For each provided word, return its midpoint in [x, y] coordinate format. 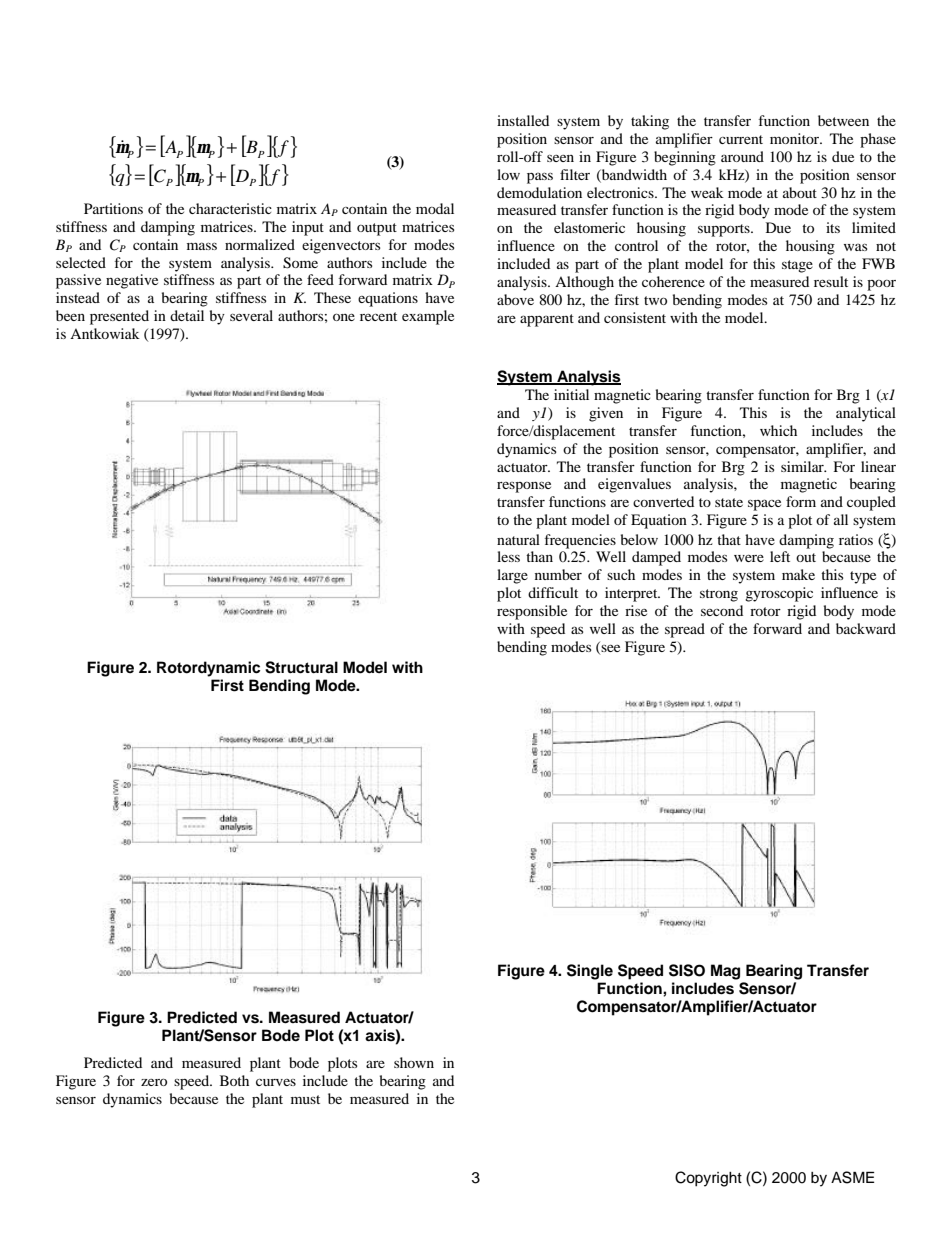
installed [523, 120]
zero [154, 1082]
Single [590, 972]
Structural [301, 667]
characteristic [230, 208]
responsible [532, 612]
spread [685, 630]
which [778, 430]
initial [571, 394]
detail [187, 315]
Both [234, 1080]
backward [866, 628]
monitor [796, 138]
